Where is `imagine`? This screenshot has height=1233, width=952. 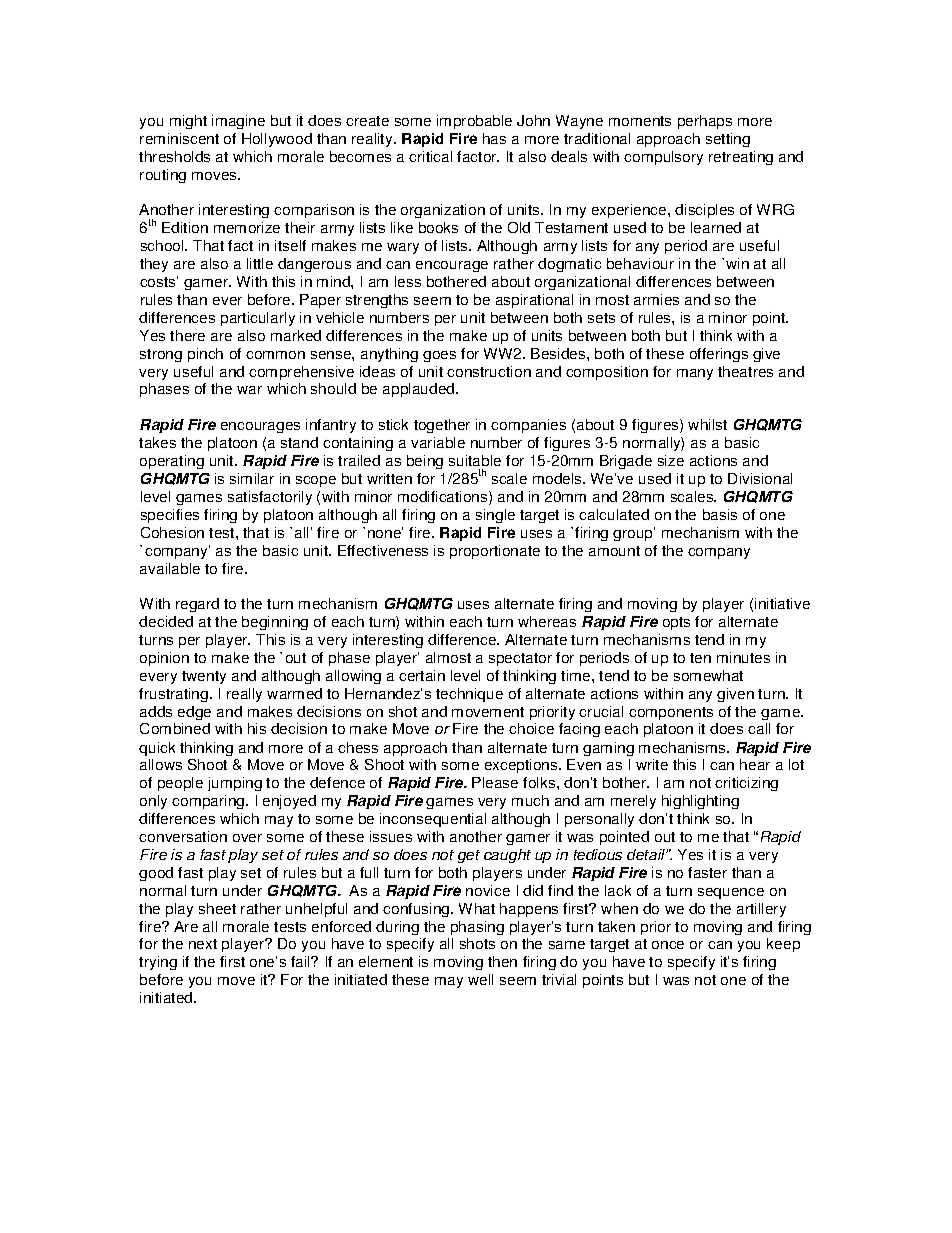 imagine is located at coordinates (238, 122).
